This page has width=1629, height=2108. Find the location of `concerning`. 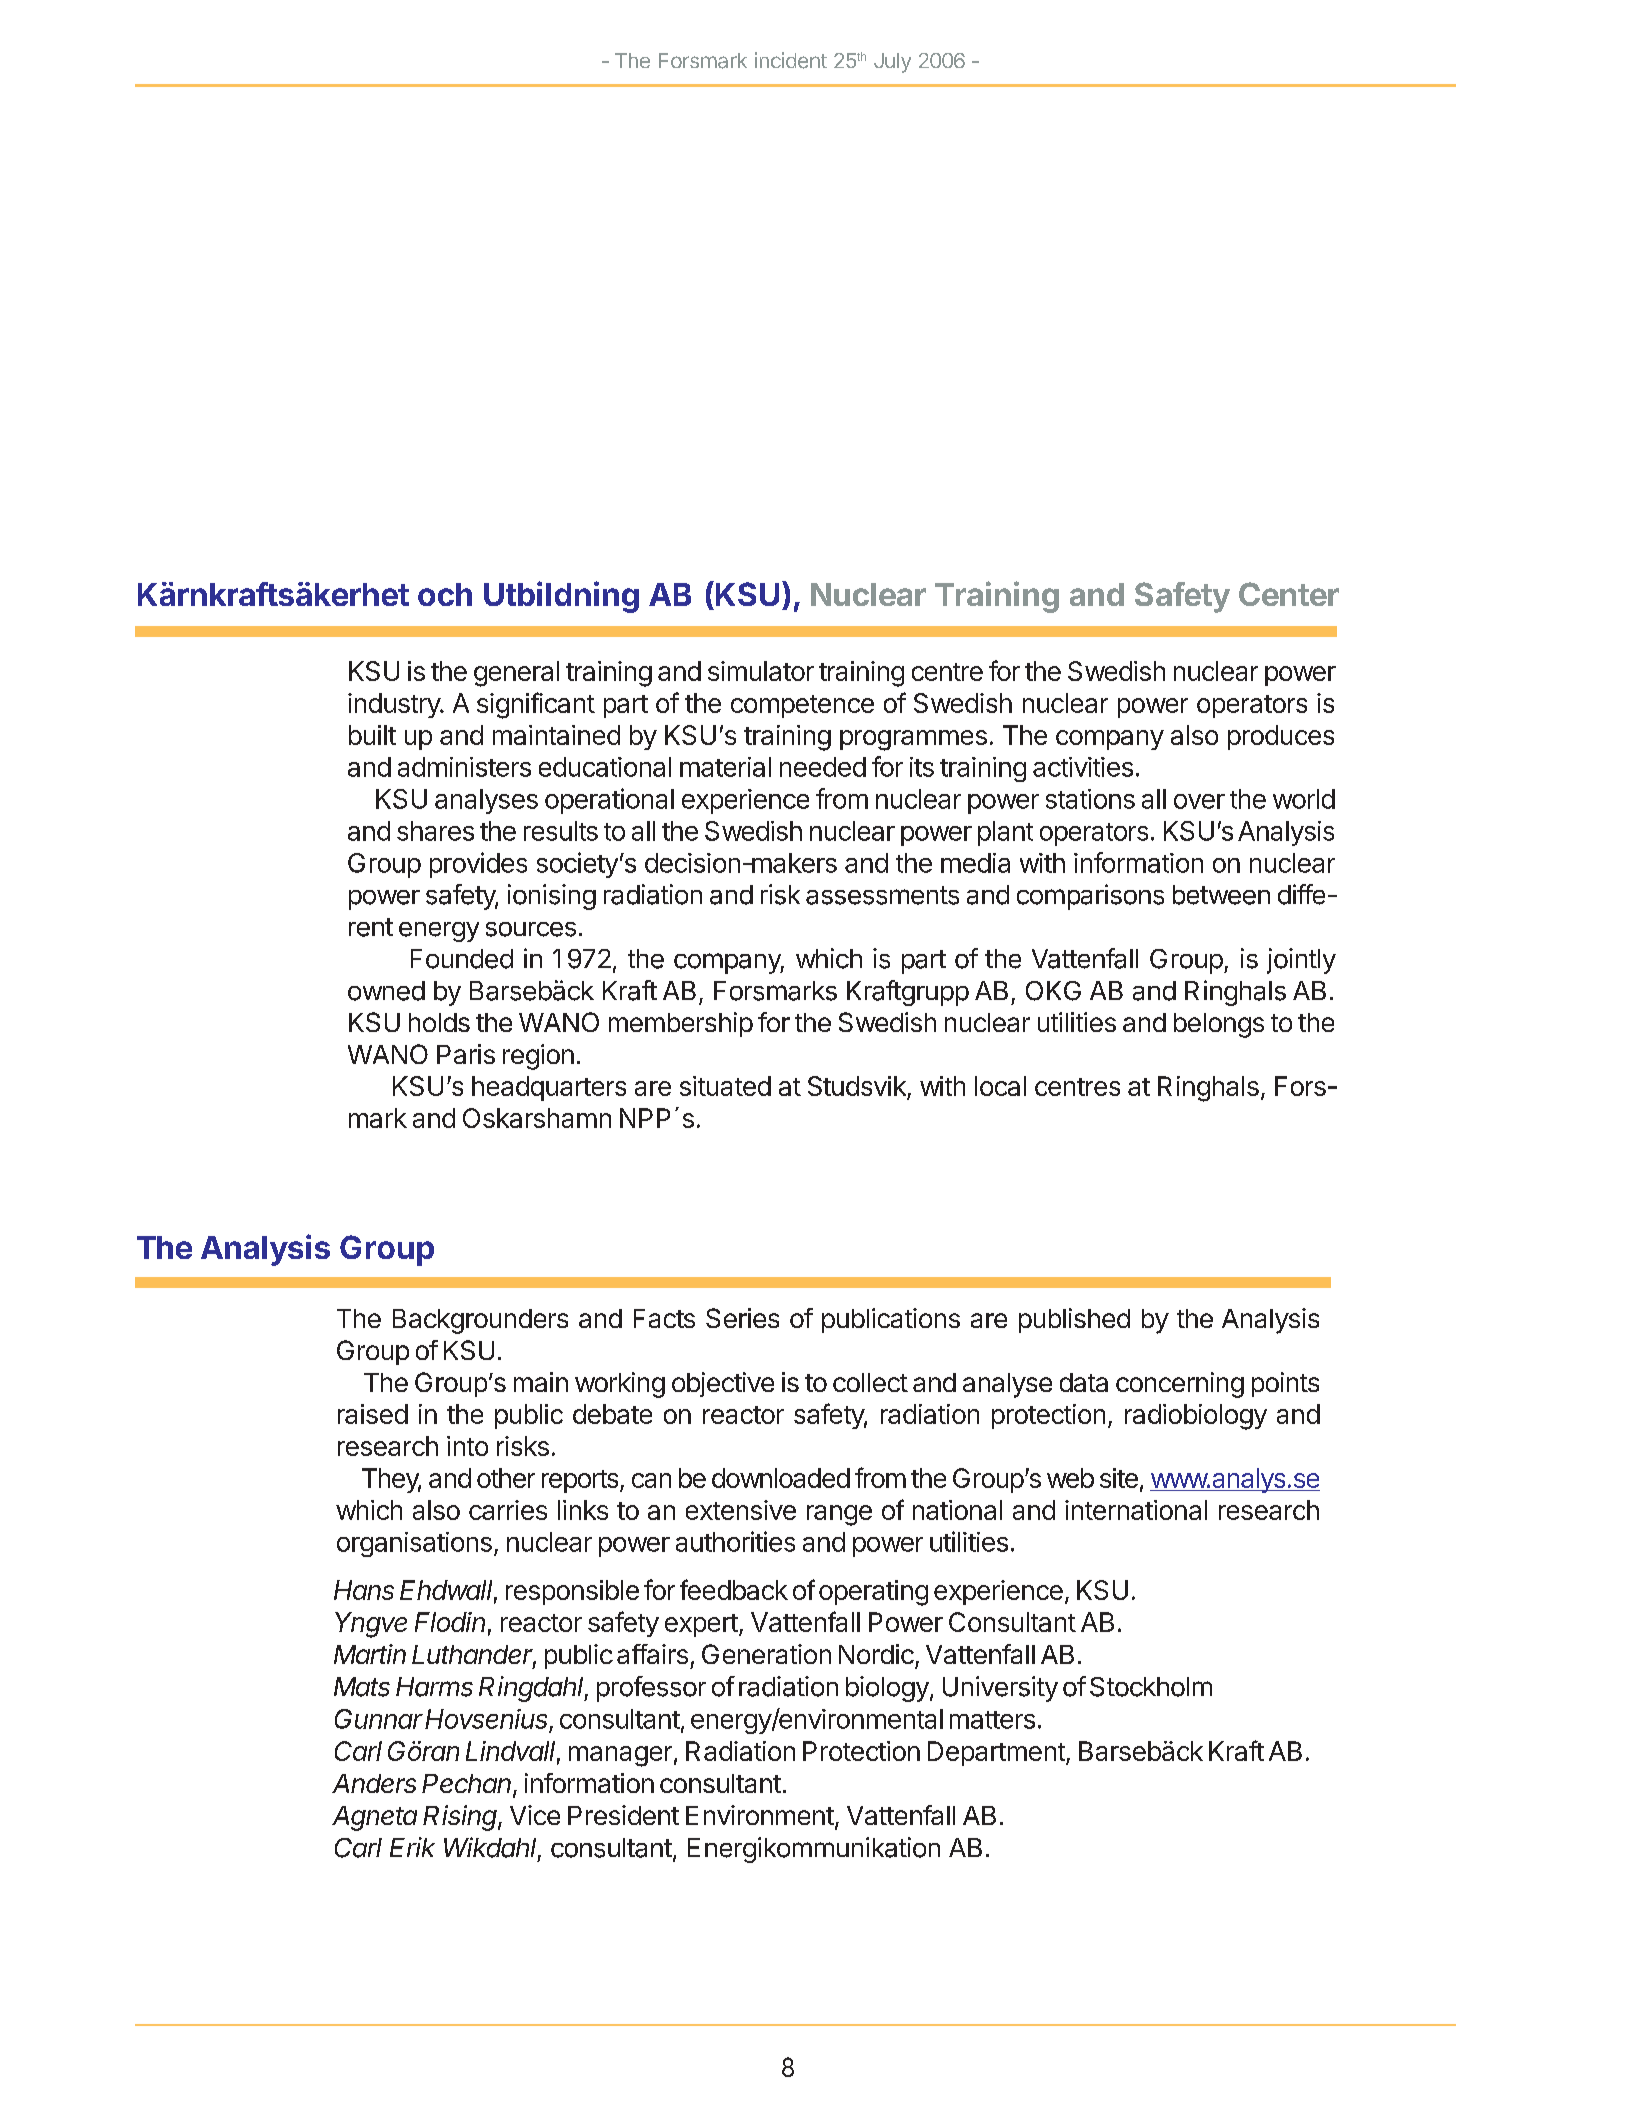

concerning is located at coordinates (1180, 1385).
